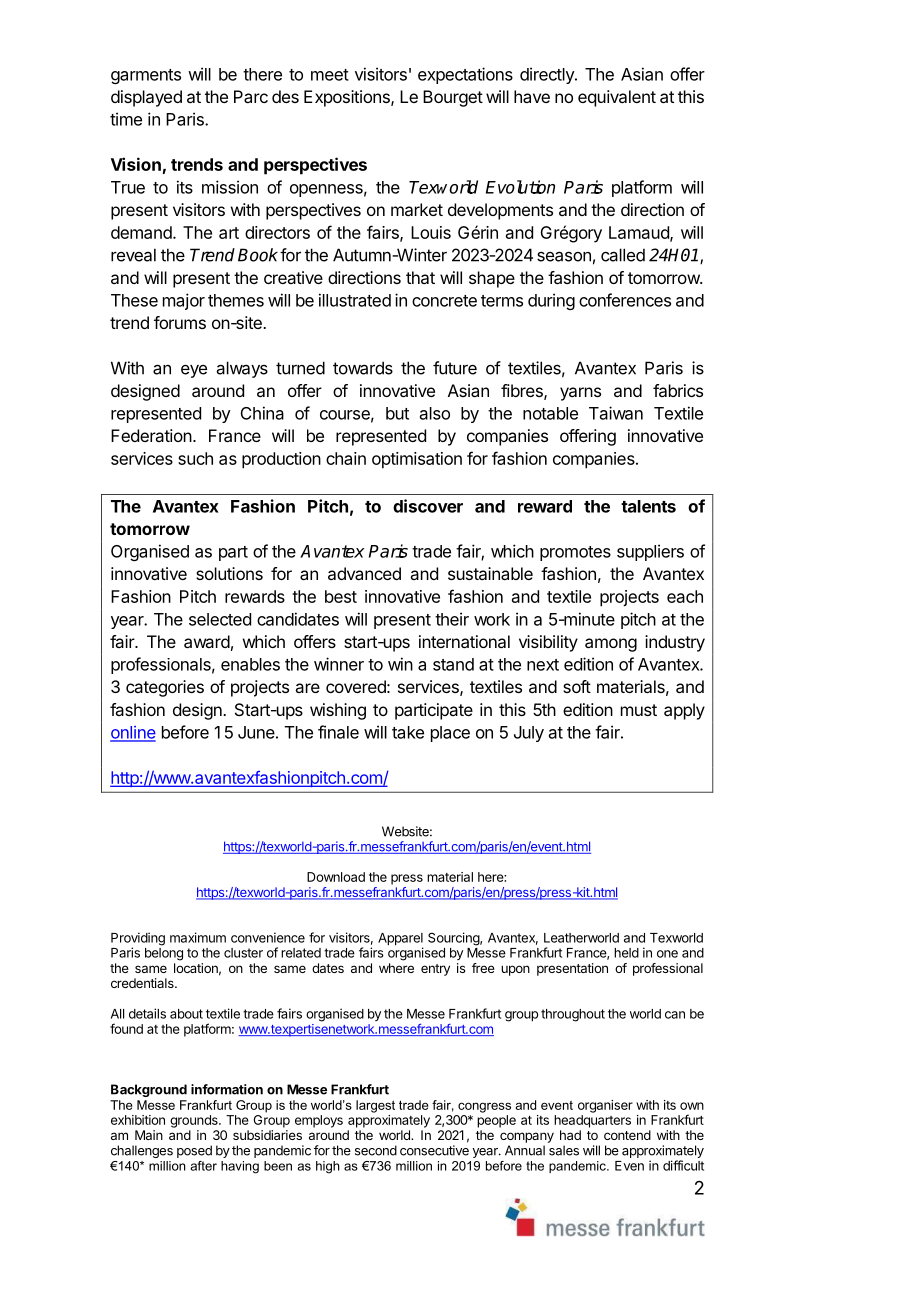 The width and height of the screenshot is (924, 1307). I want to click on among, so click(611, 645).
